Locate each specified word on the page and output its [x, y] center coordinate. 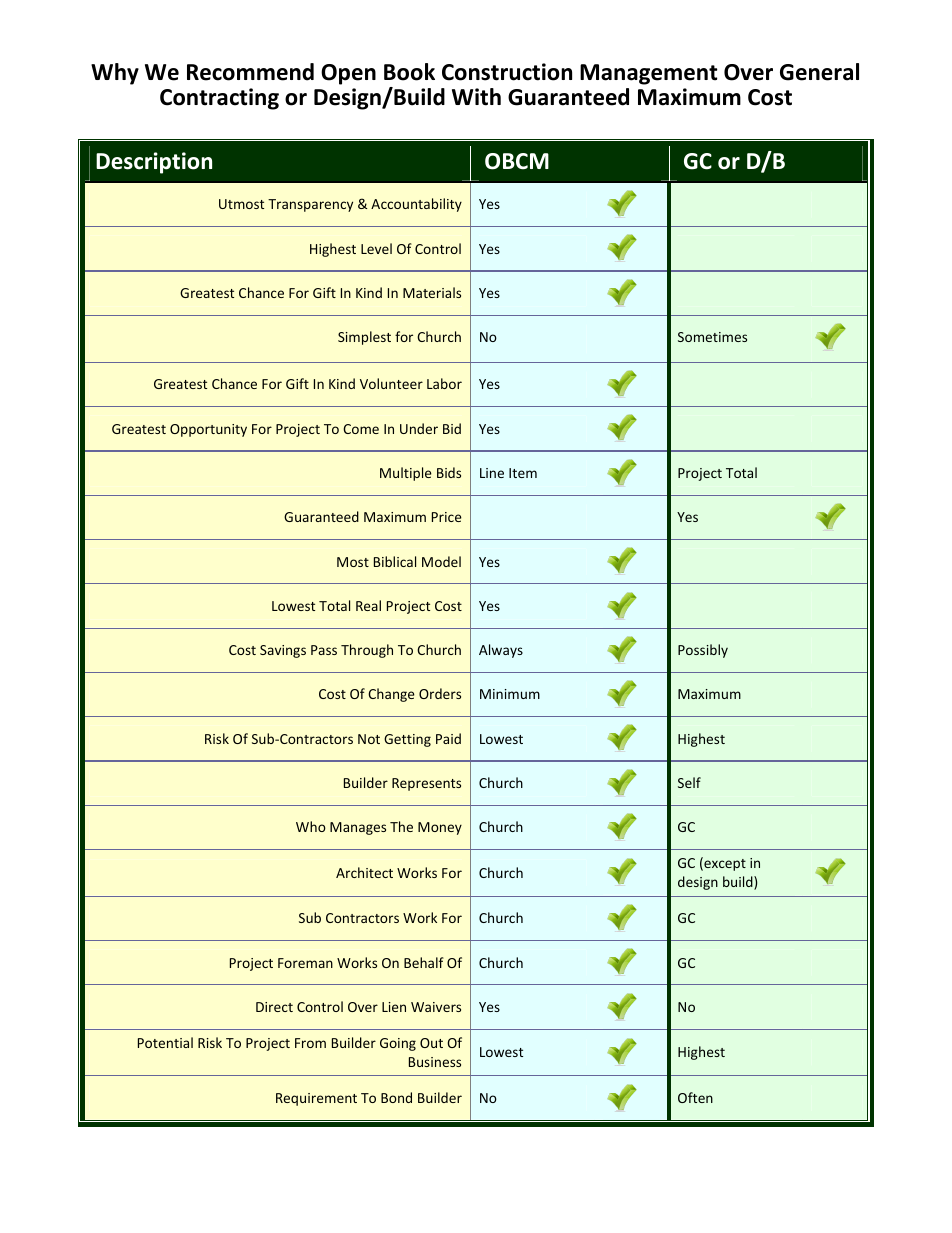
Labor [444, 383]
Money [440, 828]
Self [689, 782]
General [819, 72]
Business [435, 1062]
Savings [283, 651]
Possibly [703, 651]
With [476, 97]
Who [311, 826]
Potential [165, 1042]
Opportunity [208, 430]
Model [441, 561]
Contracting [219, 99]
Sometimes [712, 337]
